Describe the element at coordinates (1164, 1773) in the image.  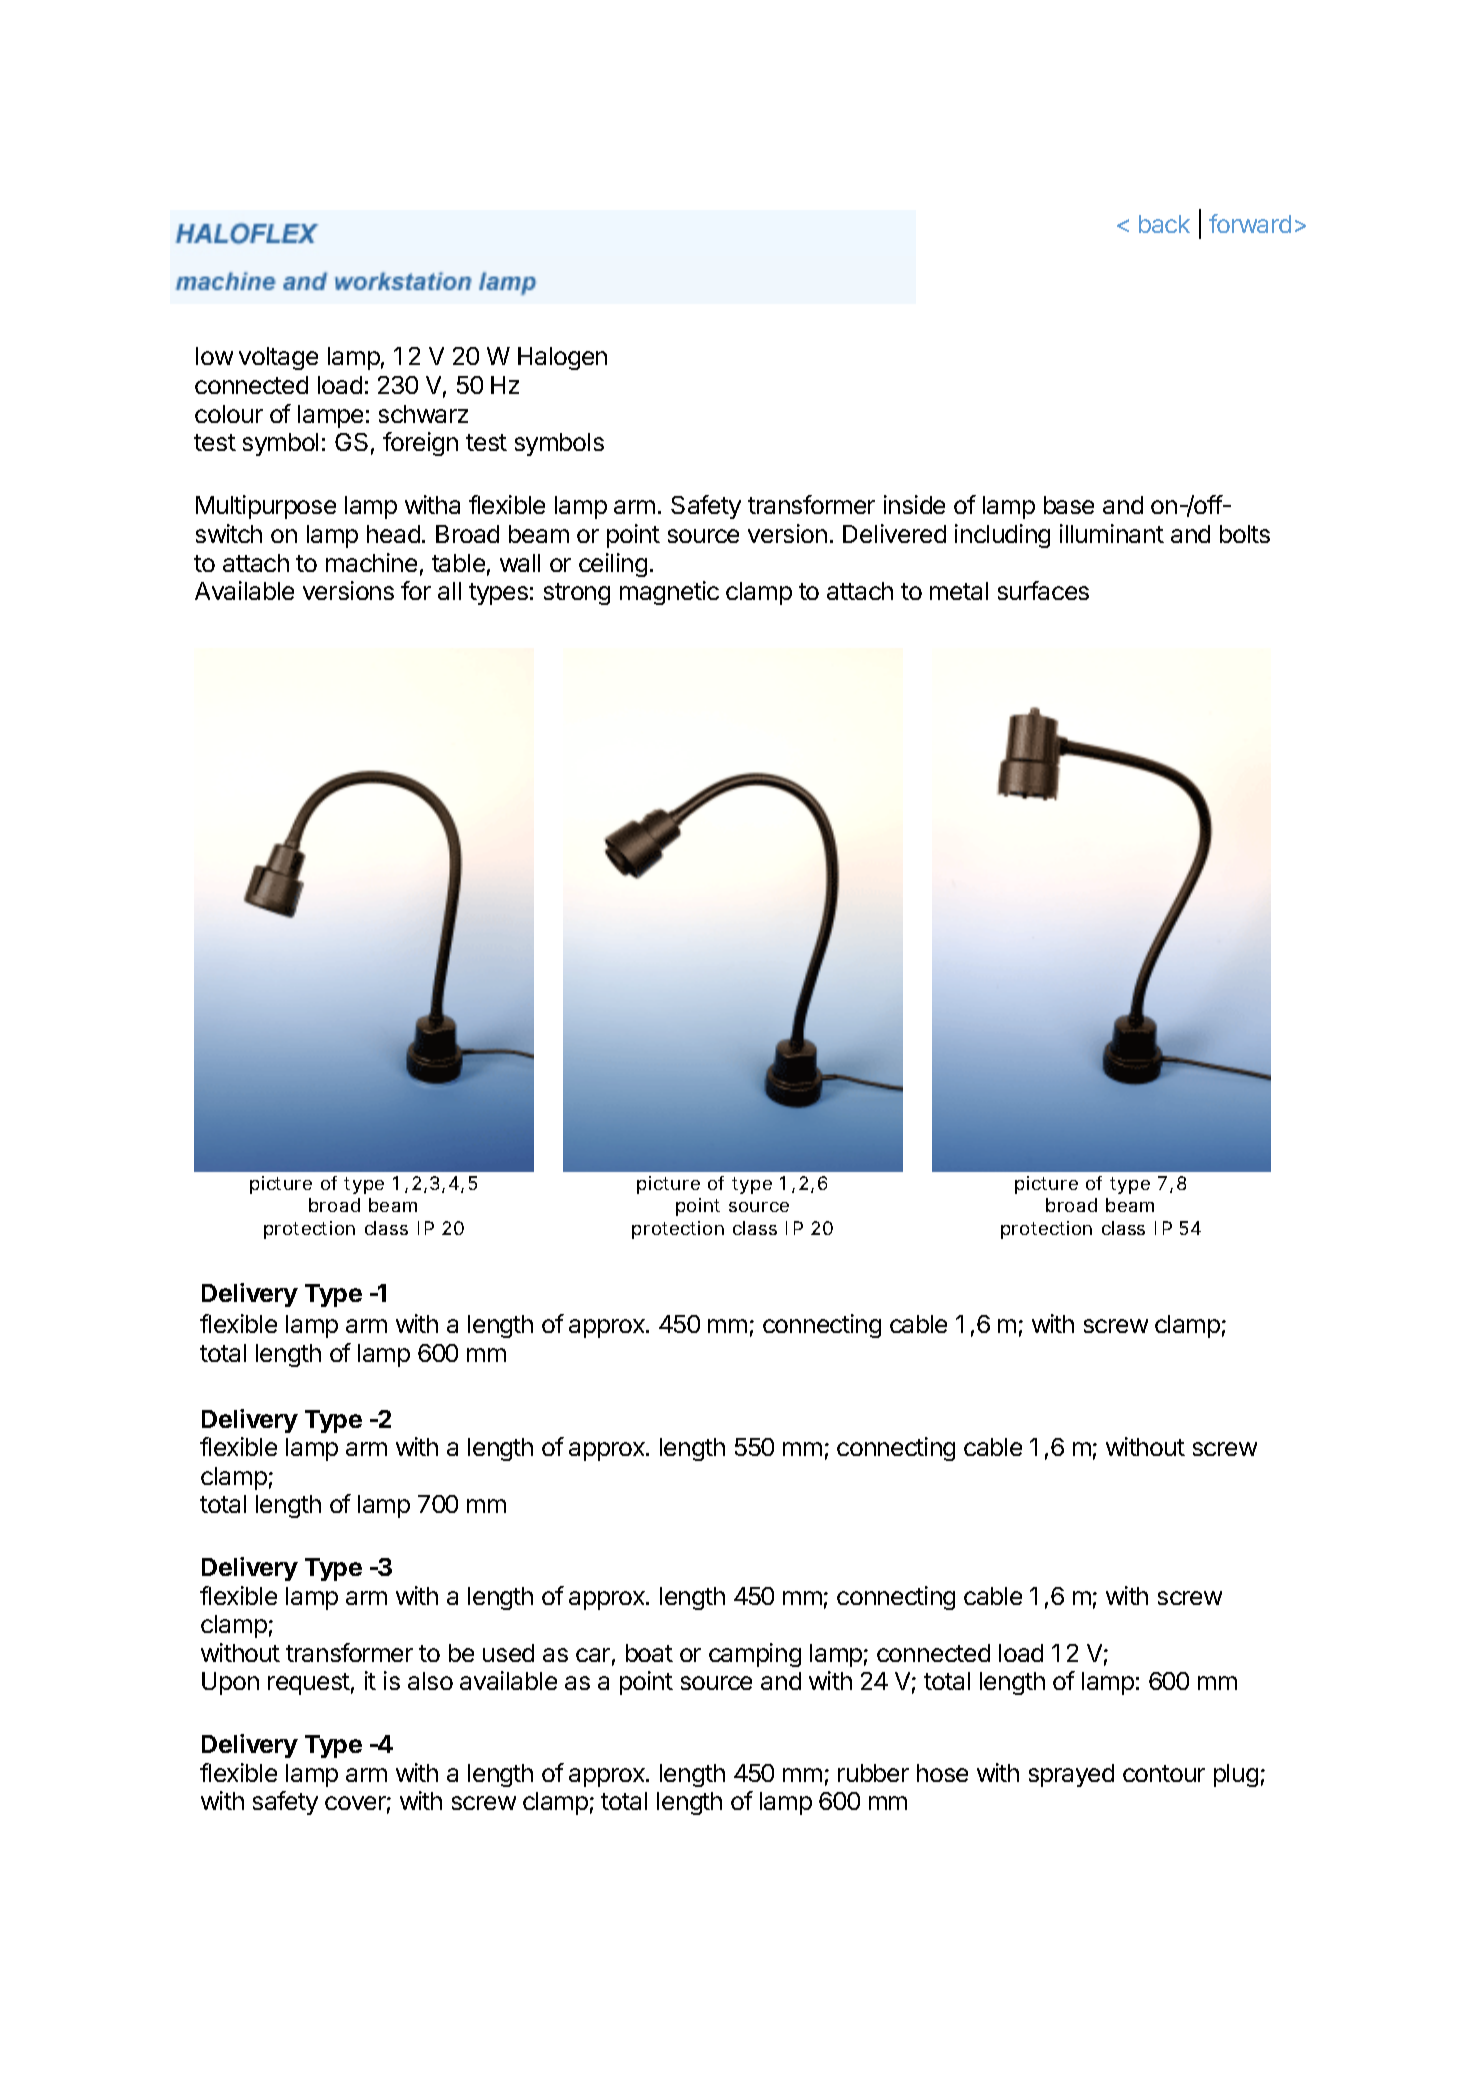
I see `contour` at that location.
